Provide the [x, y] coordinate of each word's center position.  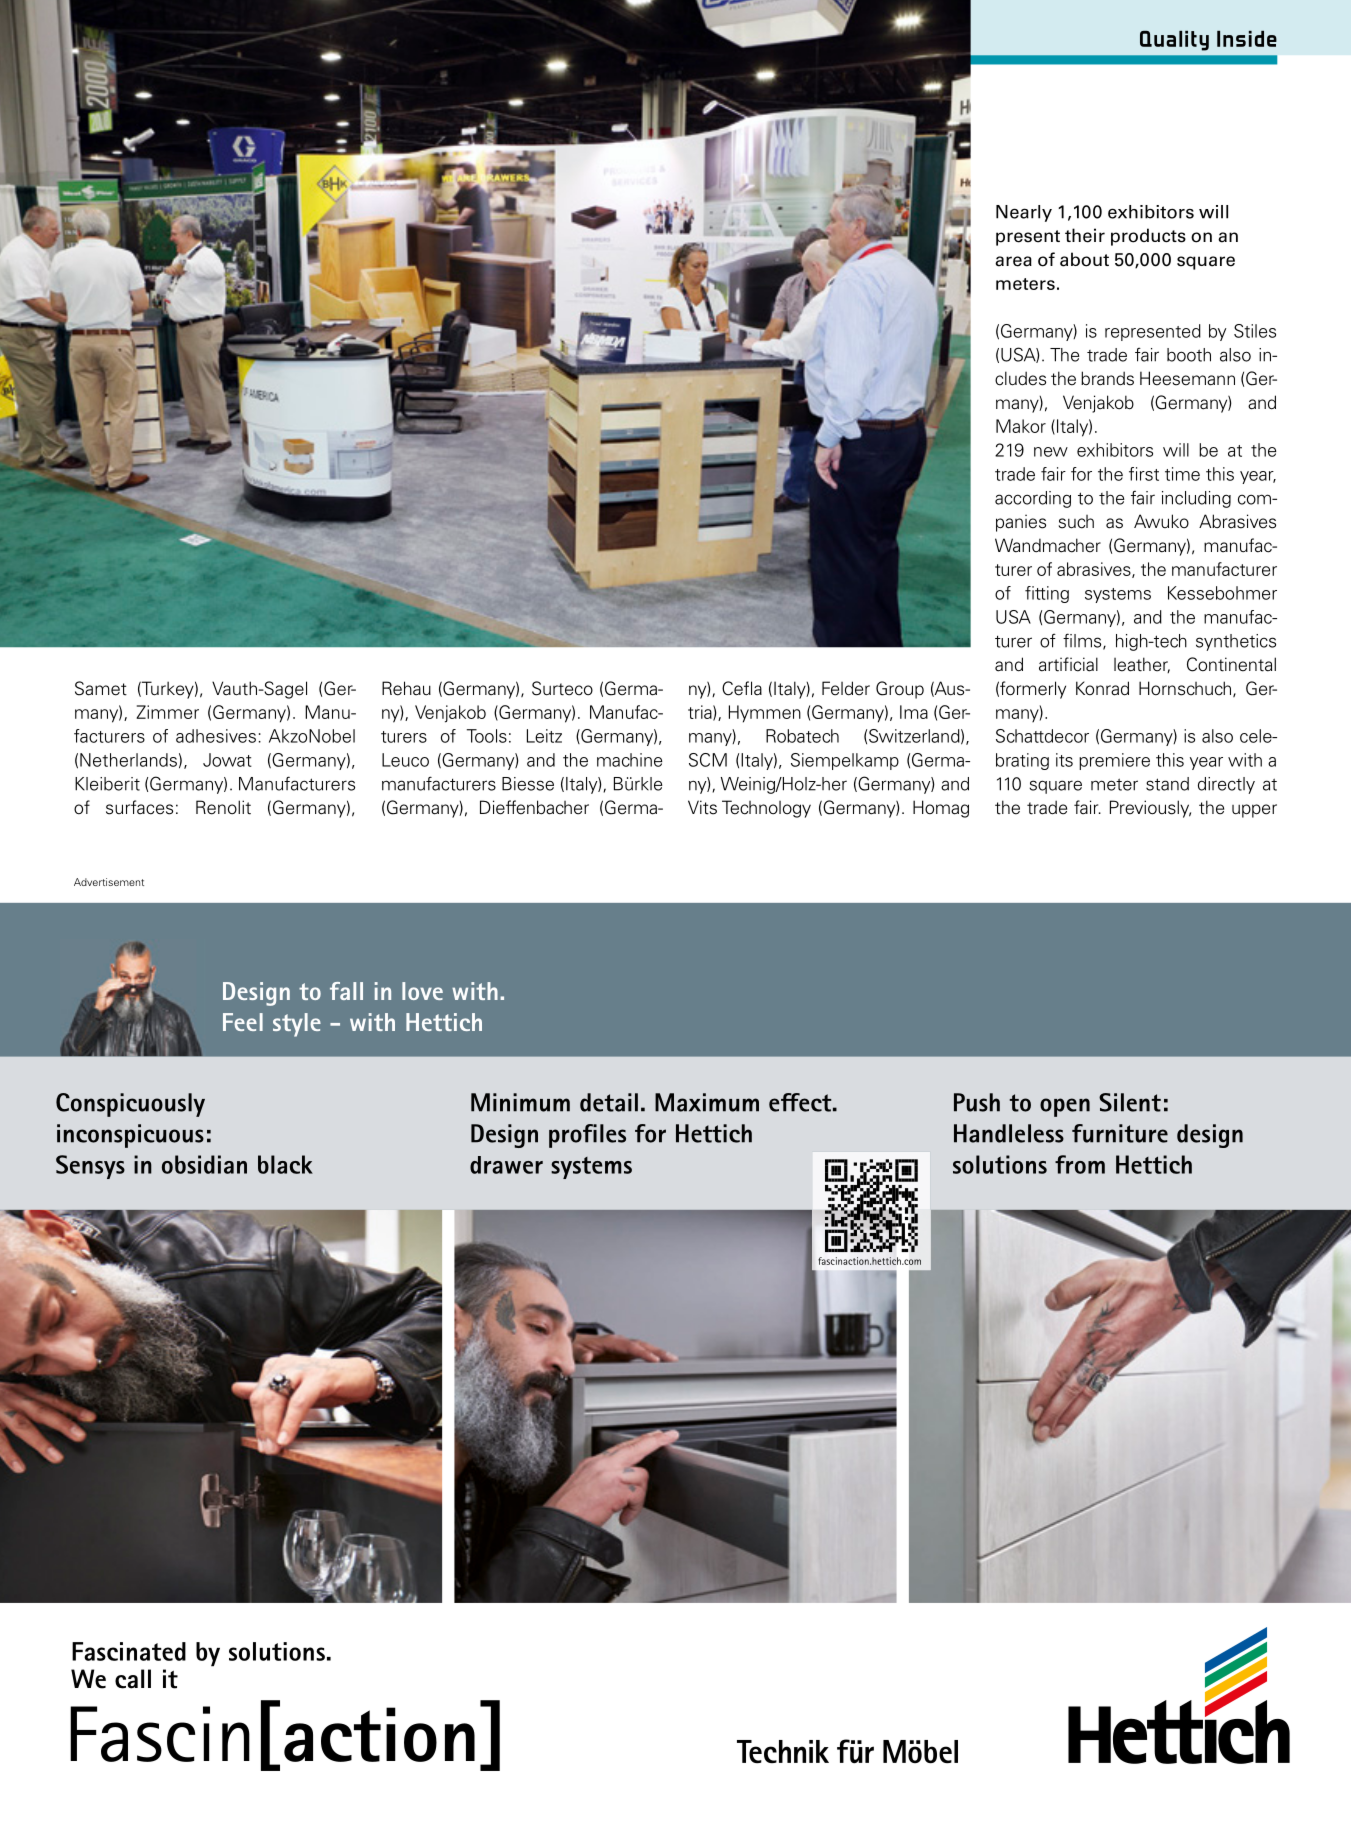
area [1013, 261]
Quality [1174, 41]
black [285, 1164]
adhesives [216, 736]
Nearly [1024, 213]
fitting [1047, 594]
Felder [846, 688]
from [1080, 1164]
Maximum [707, 1102]
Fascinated [129, 1651]
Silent [1130, 1102]
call [133, 1679]
